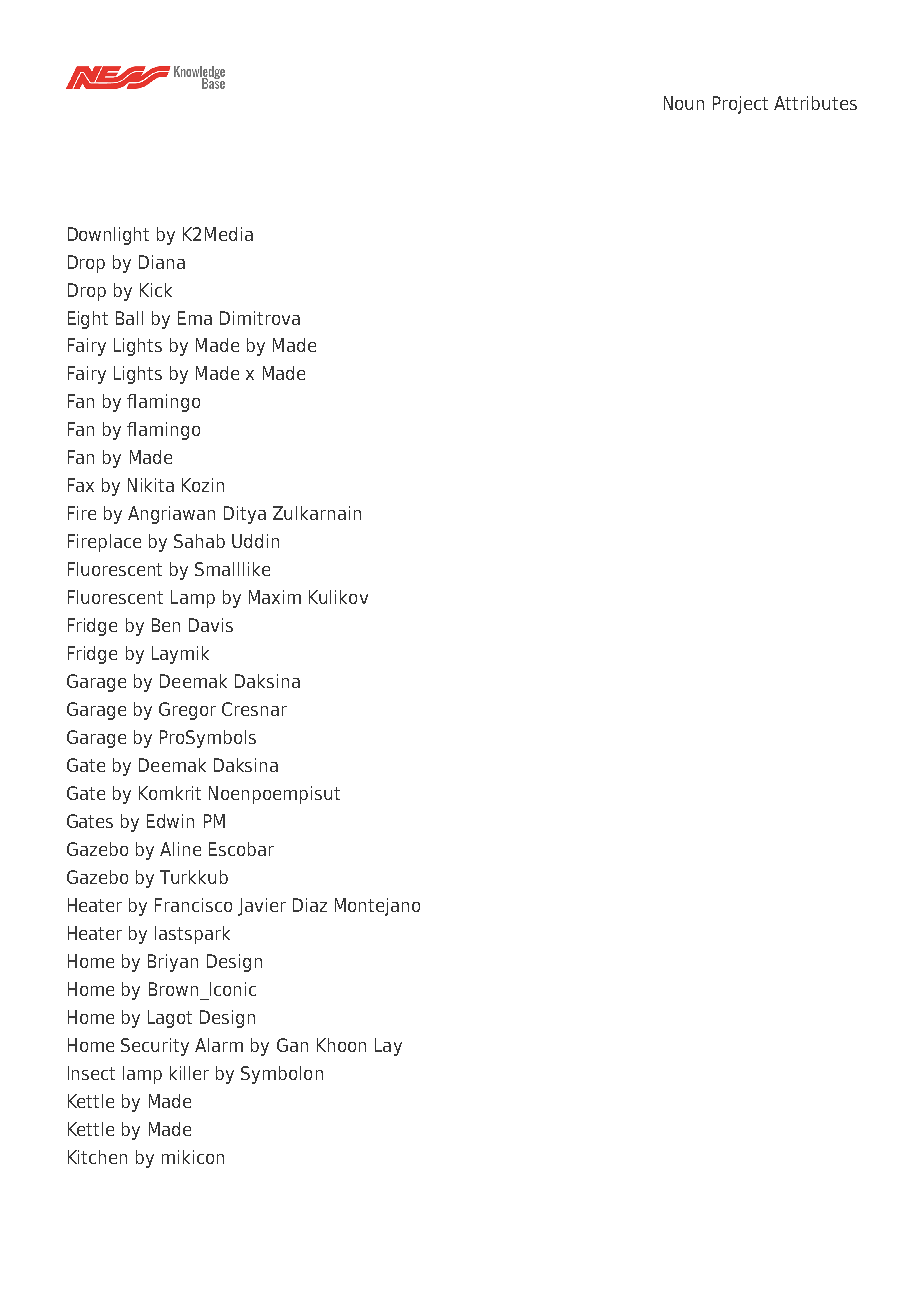 Image resolution: width=924 pixels, height=1308 pixels. Describe the element at coordinates (292, 1045) in the screenshot. I see `Gan` at that location.
